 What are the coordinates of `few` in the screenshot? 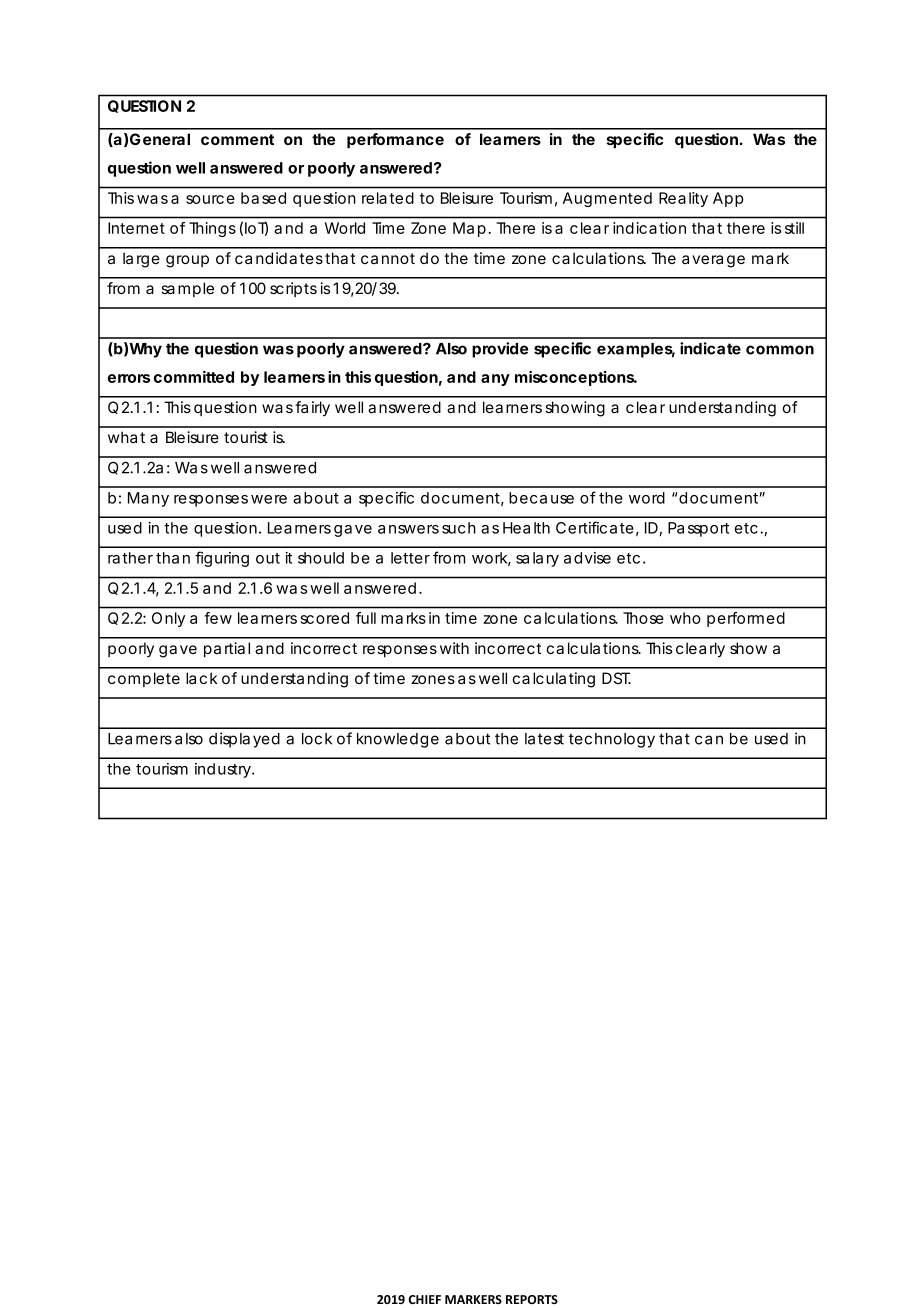 It's located at (218, 618).
